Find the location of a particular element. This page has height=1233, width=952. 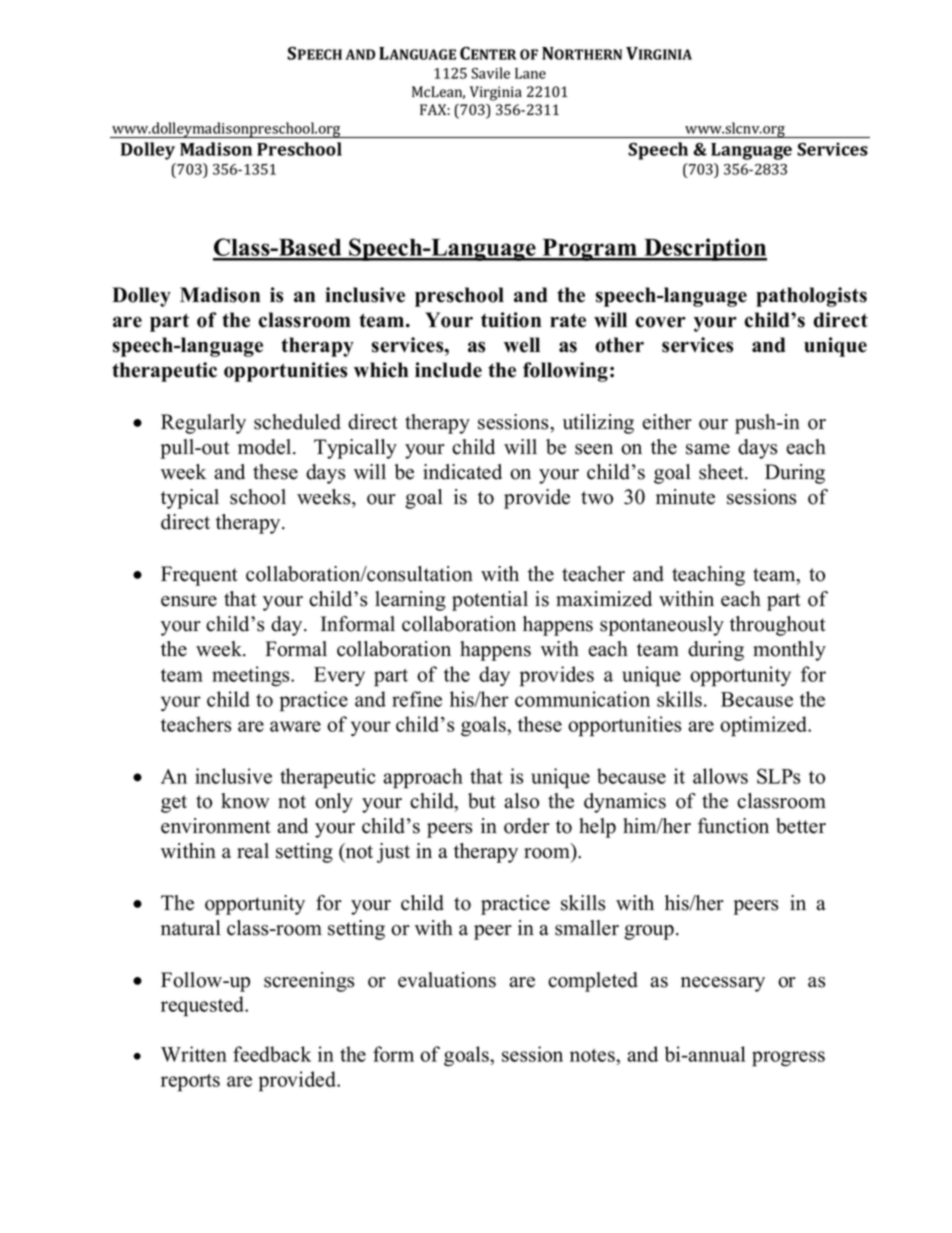

know is located at coordinates (245, 801).
